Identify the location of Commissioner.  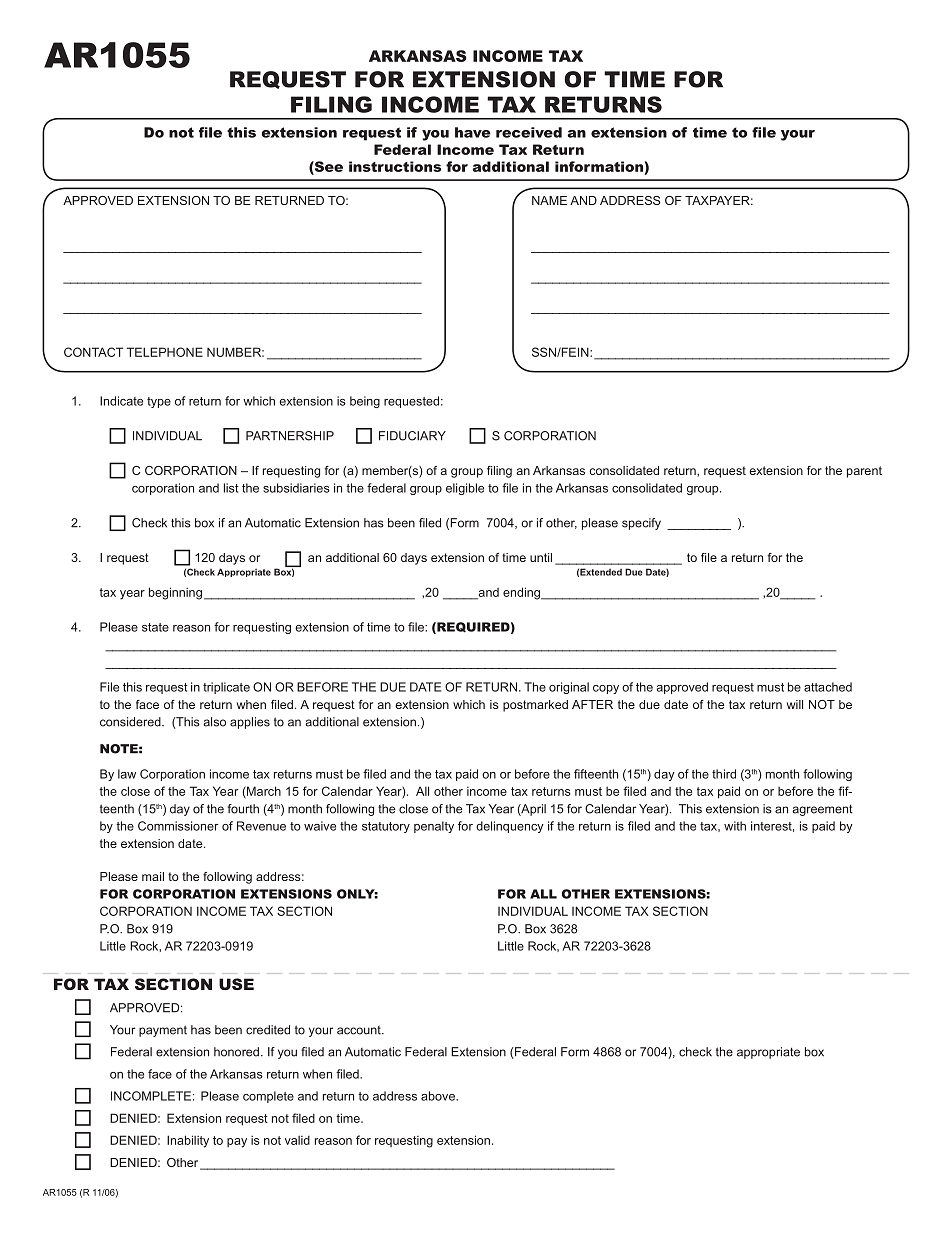
(178, 826).
